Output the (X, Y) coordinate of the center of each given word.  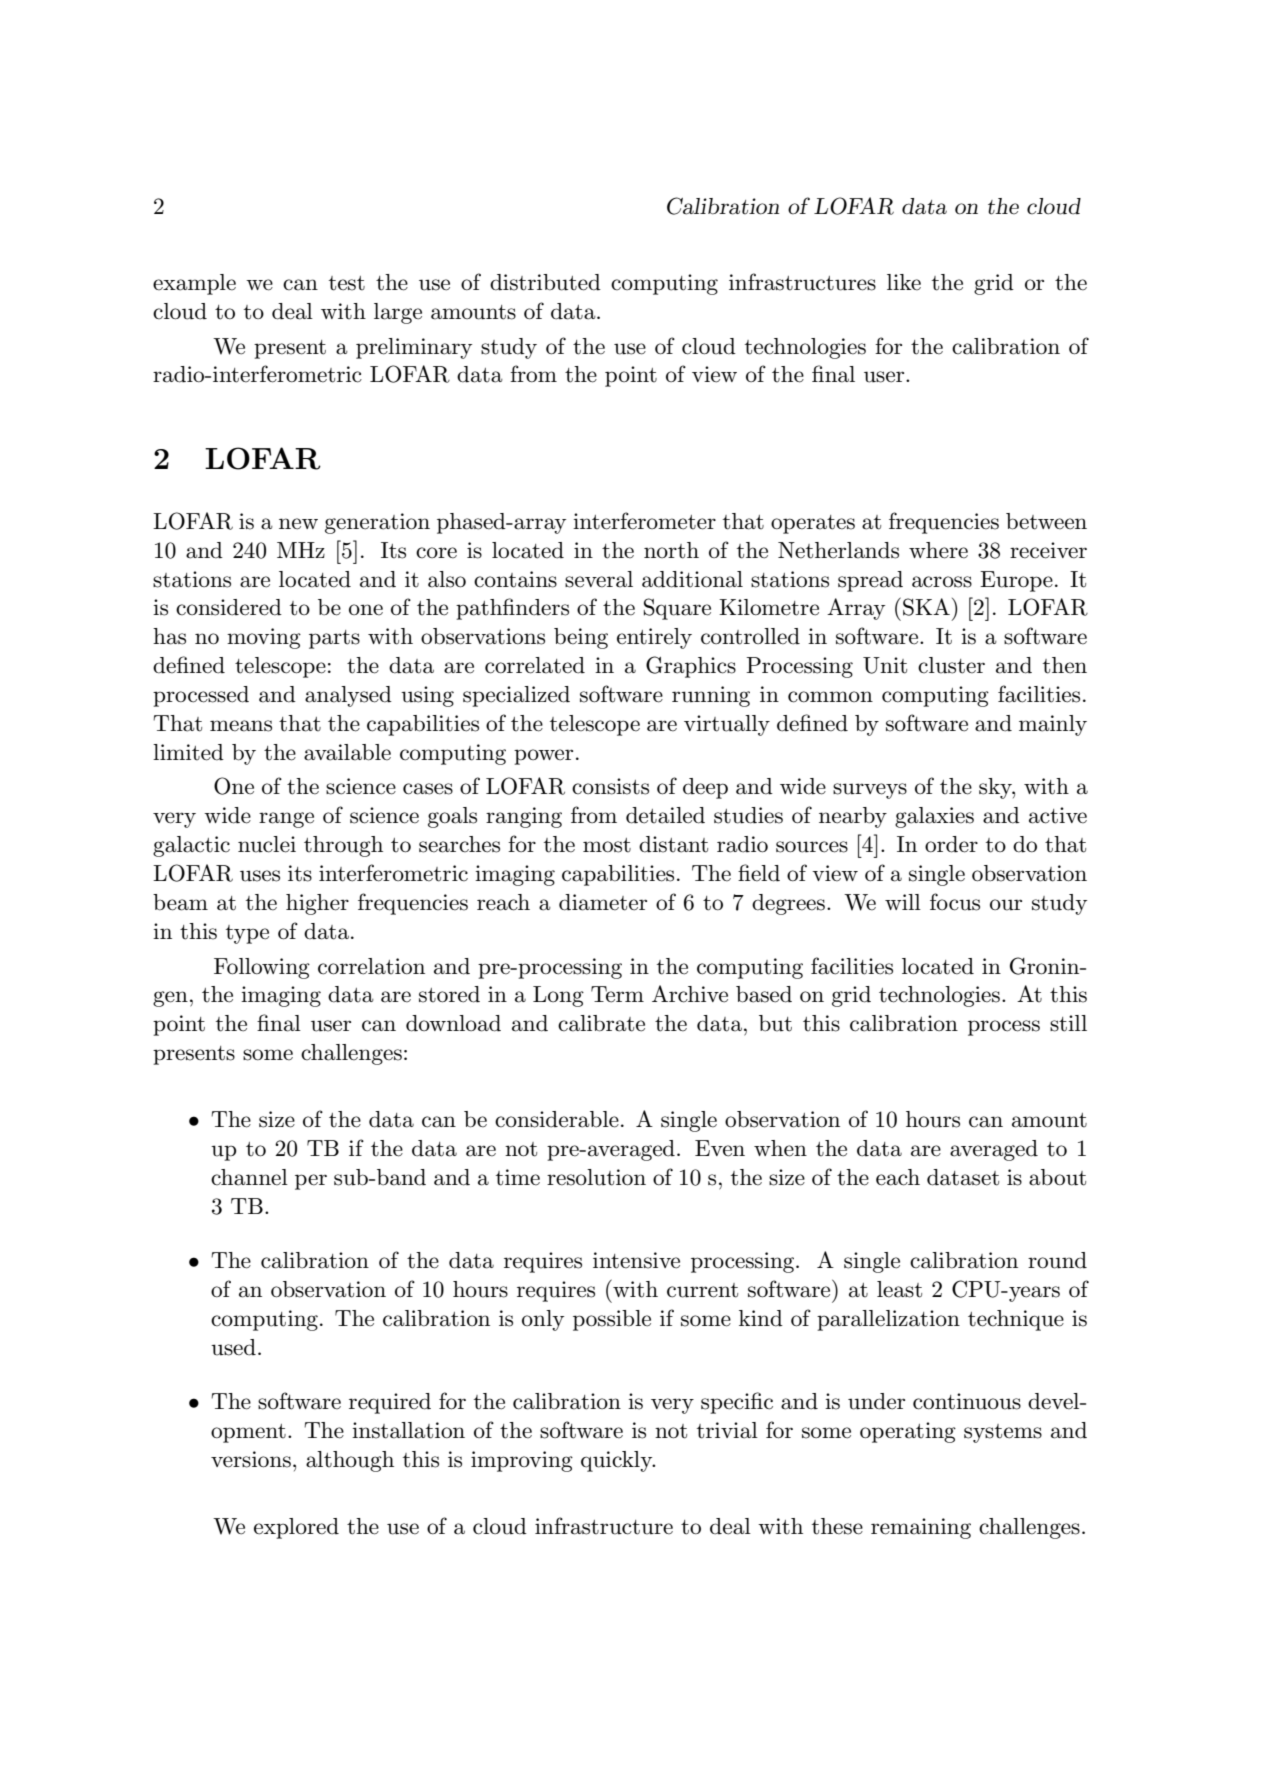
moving (264, 638)
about (1057, 1177)
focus (955, 902)
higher (317, 904)
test (347, 283)
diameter (603, 902)
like (904, 282)
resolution (596, 1177)
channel (249, 1177)
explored (296, 1528)
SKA (926, 607)
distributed (545, 282)
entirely (654, 638)
